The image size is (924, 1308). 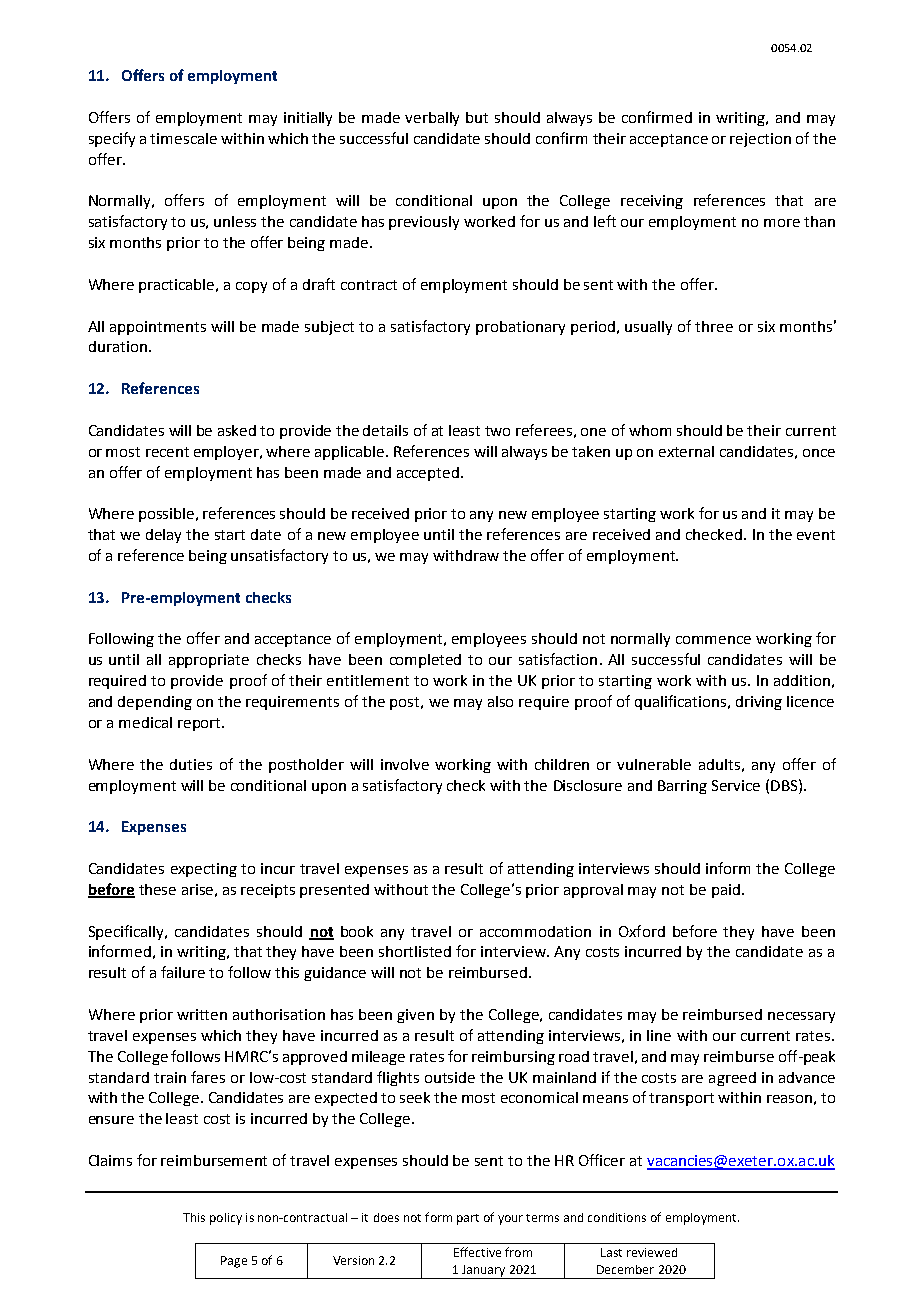 I want to click on appointments, so click(x=158, y=328).
